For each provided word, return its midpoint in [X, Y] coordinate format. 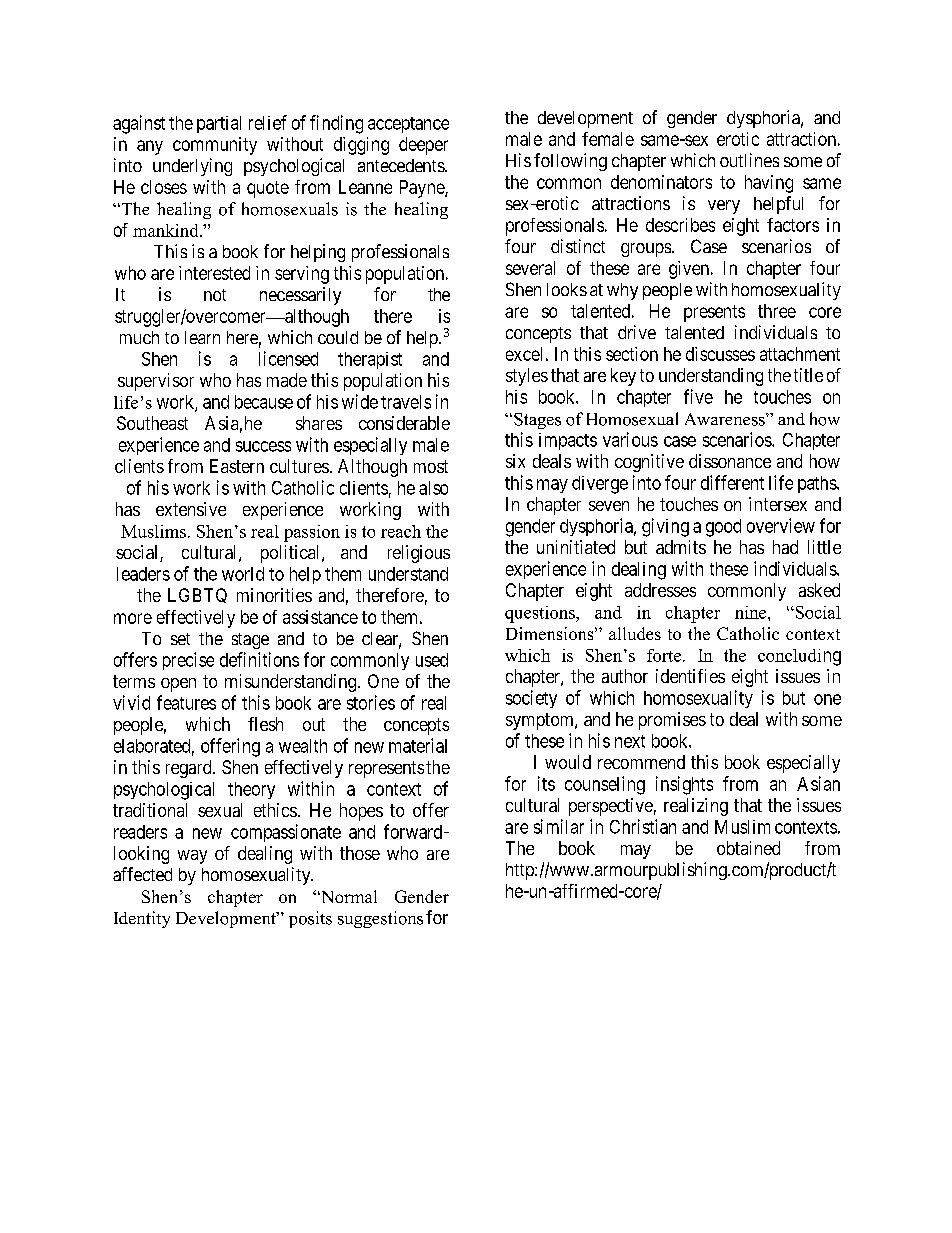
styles [527, 377]
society [531, 699]
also [433, 488]
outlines [749, 160]
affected [142, 874]
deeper [423, 146]
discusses [720, 354]
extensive [191, 509]
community [215, 146]
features [186, 702]
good [723, 528]
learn [202, 337]
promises [672, 721]
